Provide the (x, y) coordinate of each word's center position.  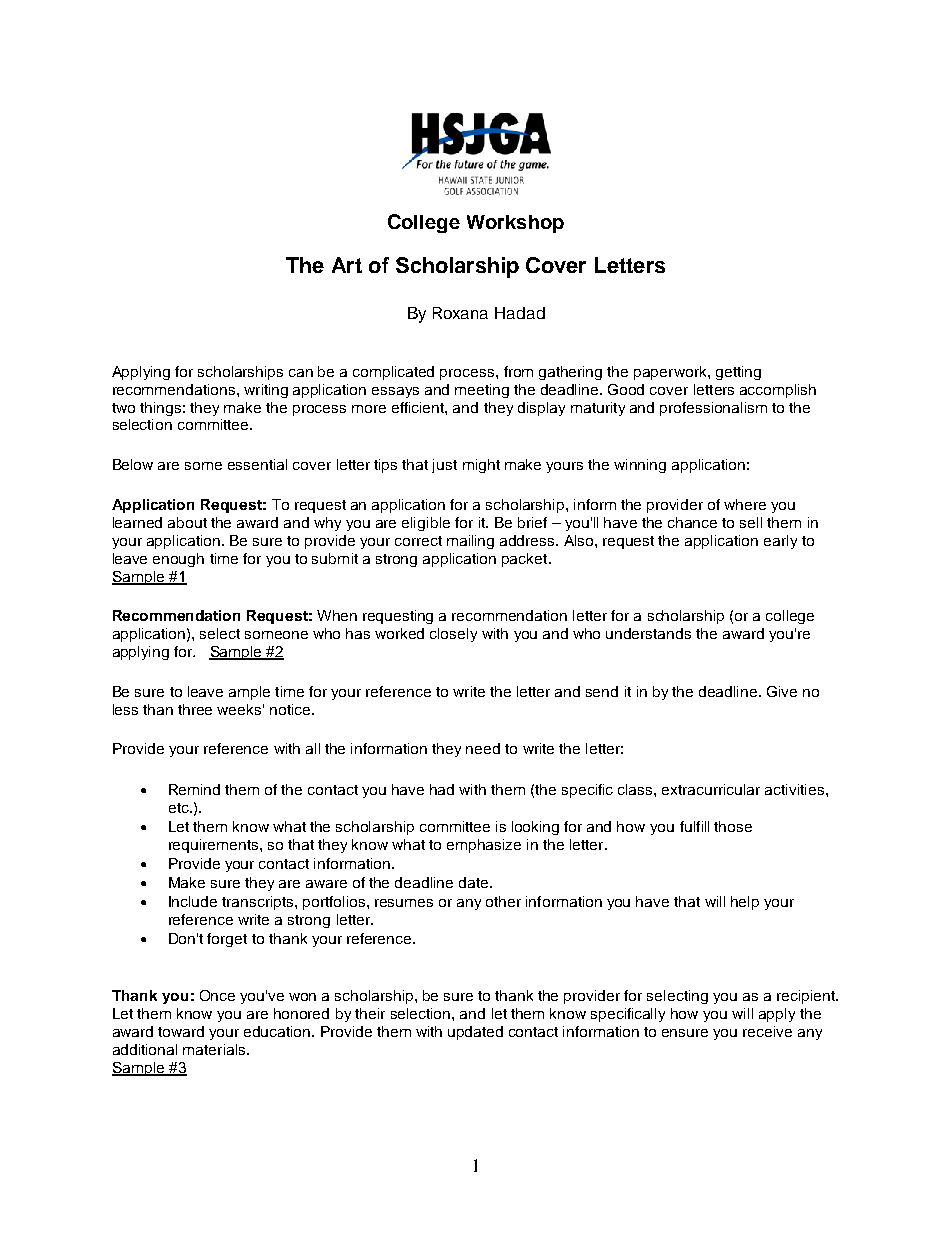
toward (181, 1031)
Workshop (515, 224)
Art (347, 265)
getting (738, 373)
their (370, 1013)
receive (767, 1031)
